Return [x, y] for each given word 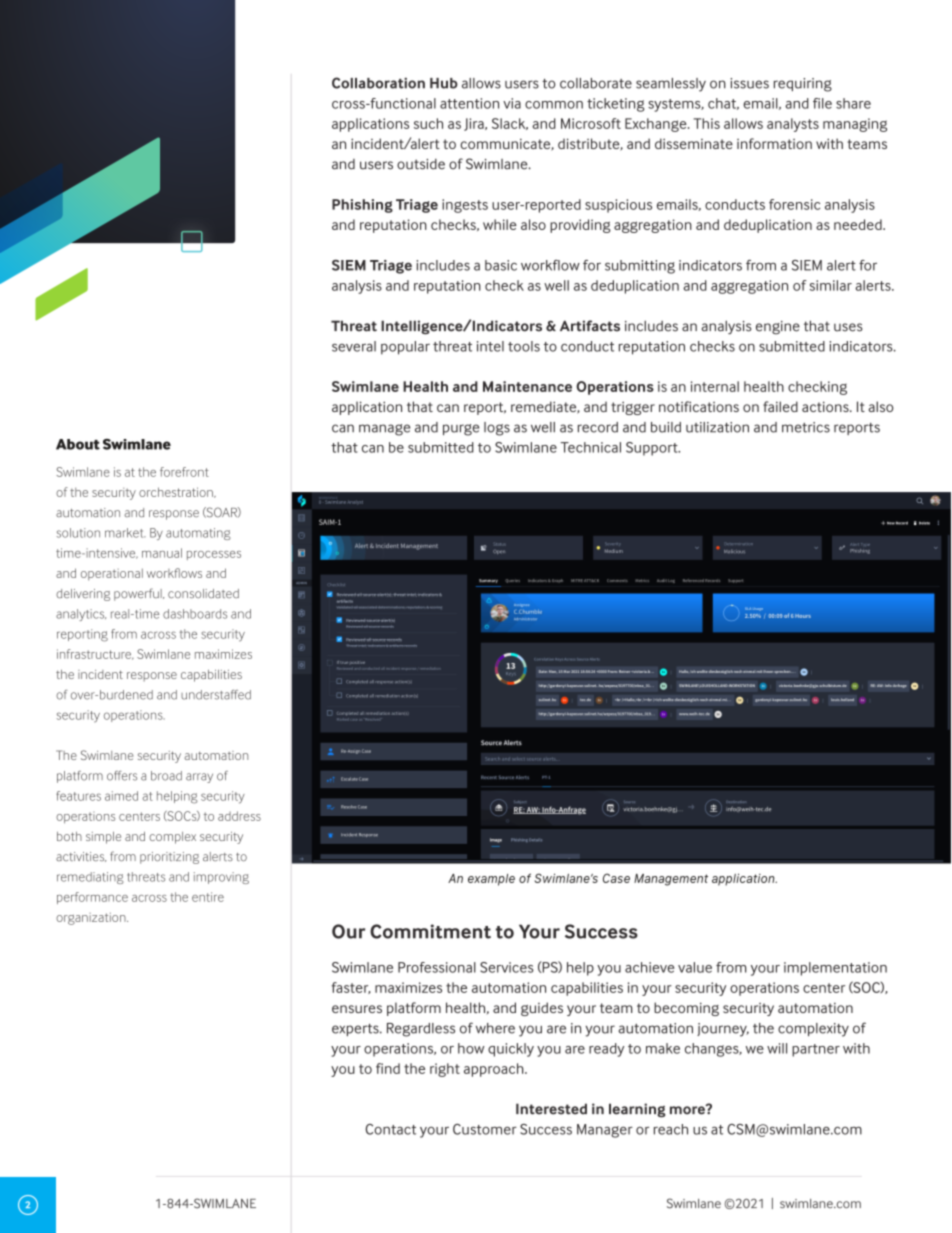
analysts [793, 125]
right [445, 1070]
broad [166, 776]
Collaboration [378, 83]
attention [469, 103]
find [388, 1068]
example [491, 880]
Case [616, 878]
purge [461, 430]
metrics [806, 427]
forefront [184, 472]
